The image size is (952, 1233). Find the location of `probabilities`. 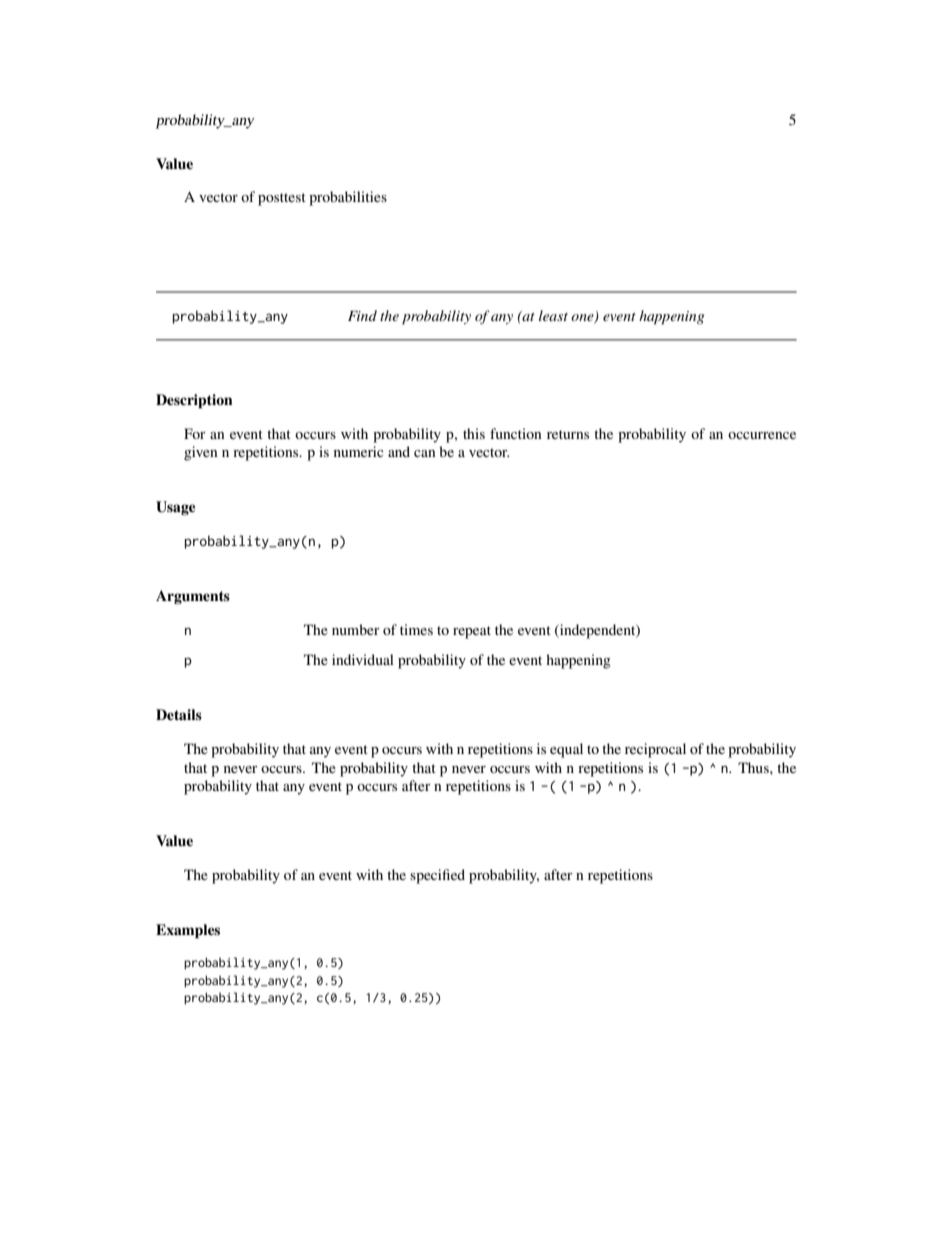

probabilities is located at coordinates (348, 198).
